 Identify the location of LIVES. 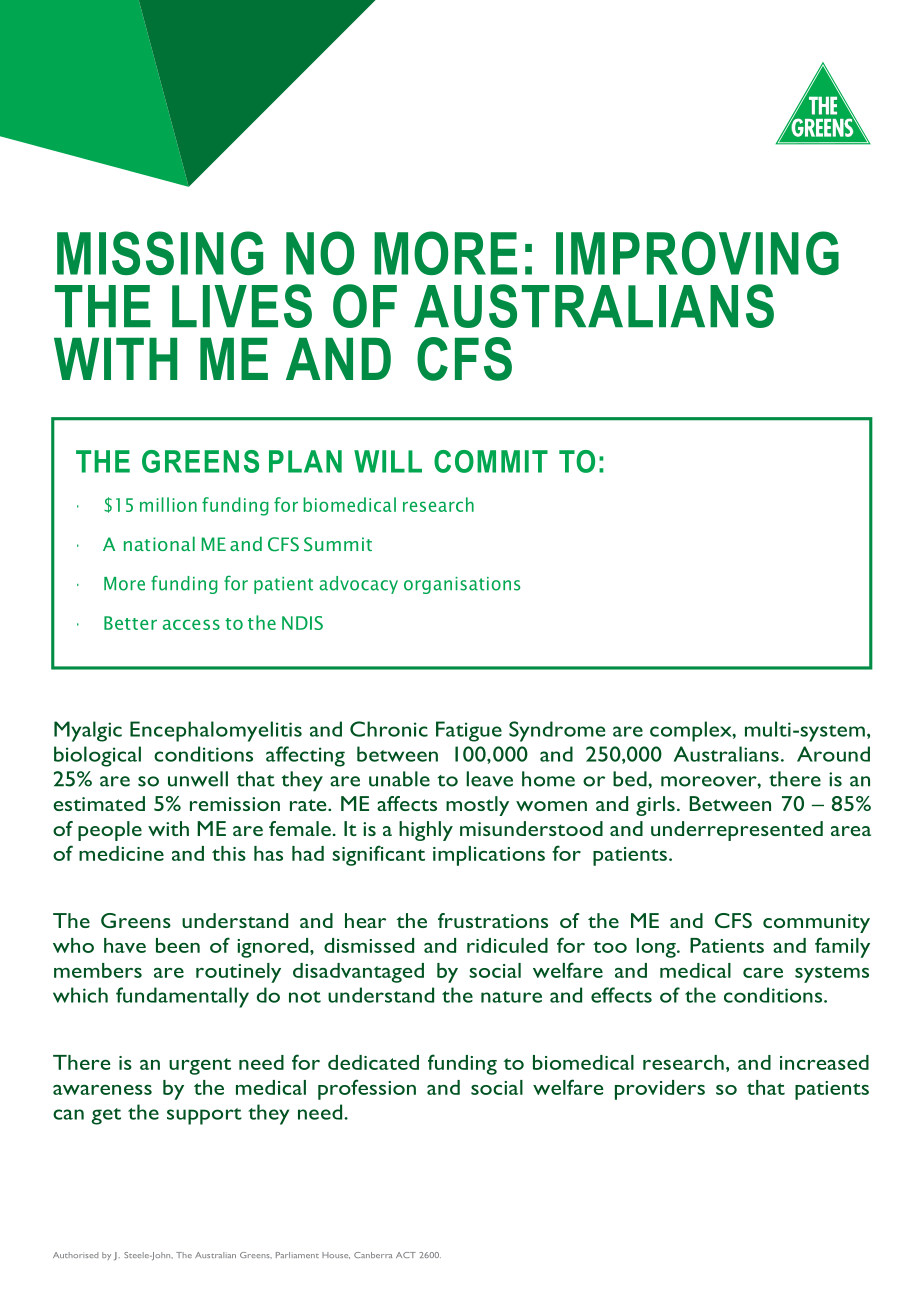
(242, 306).
